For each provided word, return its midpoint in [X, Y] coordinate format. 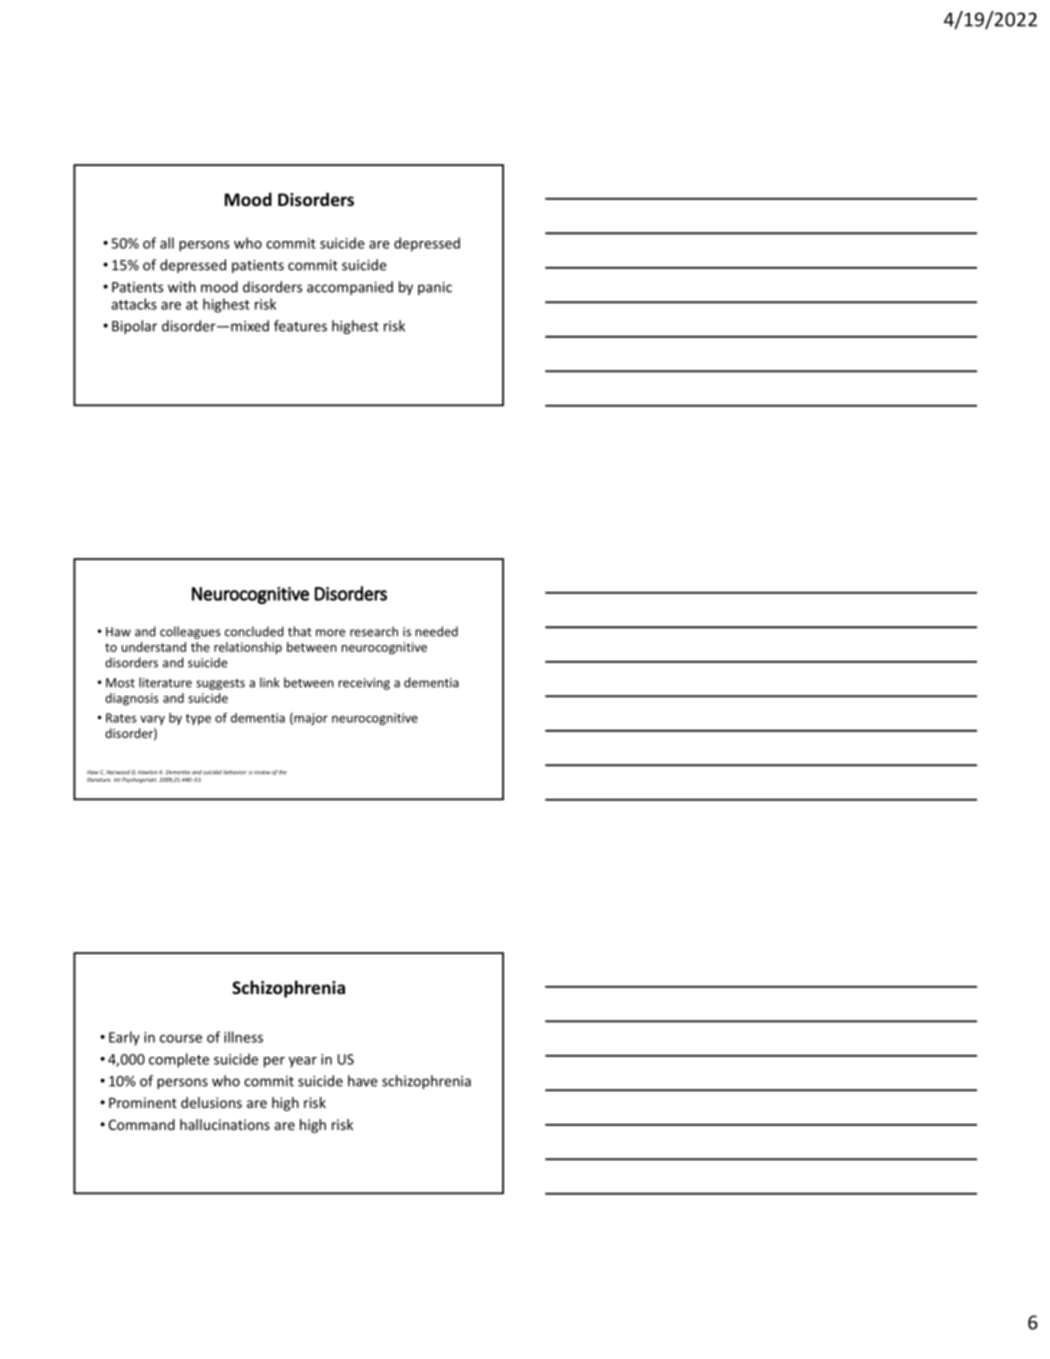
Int [117, 780]
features [300, 326]
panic [435, 288]
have [363, 1081]
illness [243, 1037]
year [303, 1062]
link [269, 682]
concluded [254, 631]
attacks [134, 304]
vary [152, 720]
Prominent [143, 1102]
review [262, 772]
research [374, 631]
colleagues [190, 632]
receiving [364, 684]
